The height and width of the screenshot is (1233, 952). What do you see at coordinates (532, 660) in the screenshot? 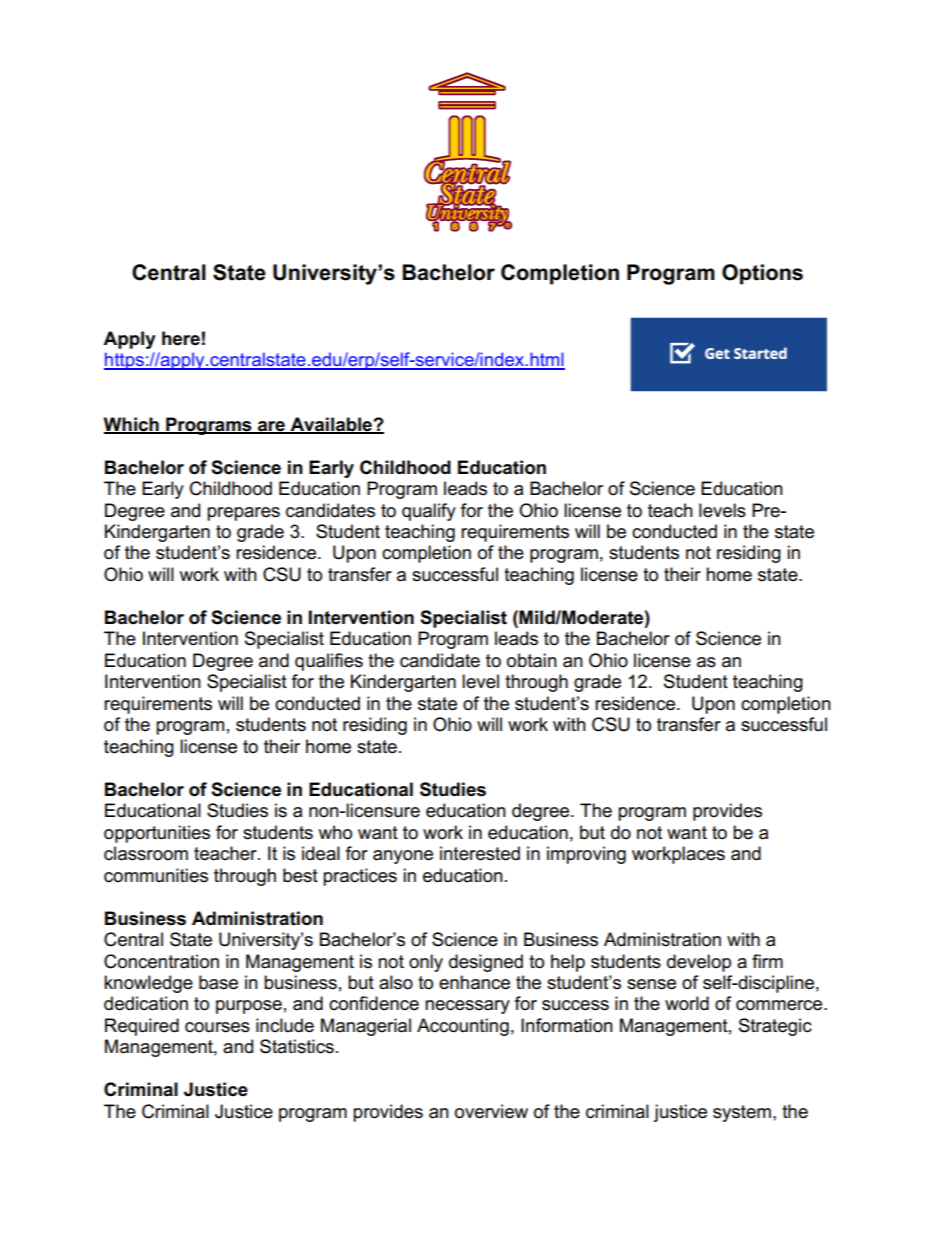
I see `obtain` at bounding box center [532, 660].
